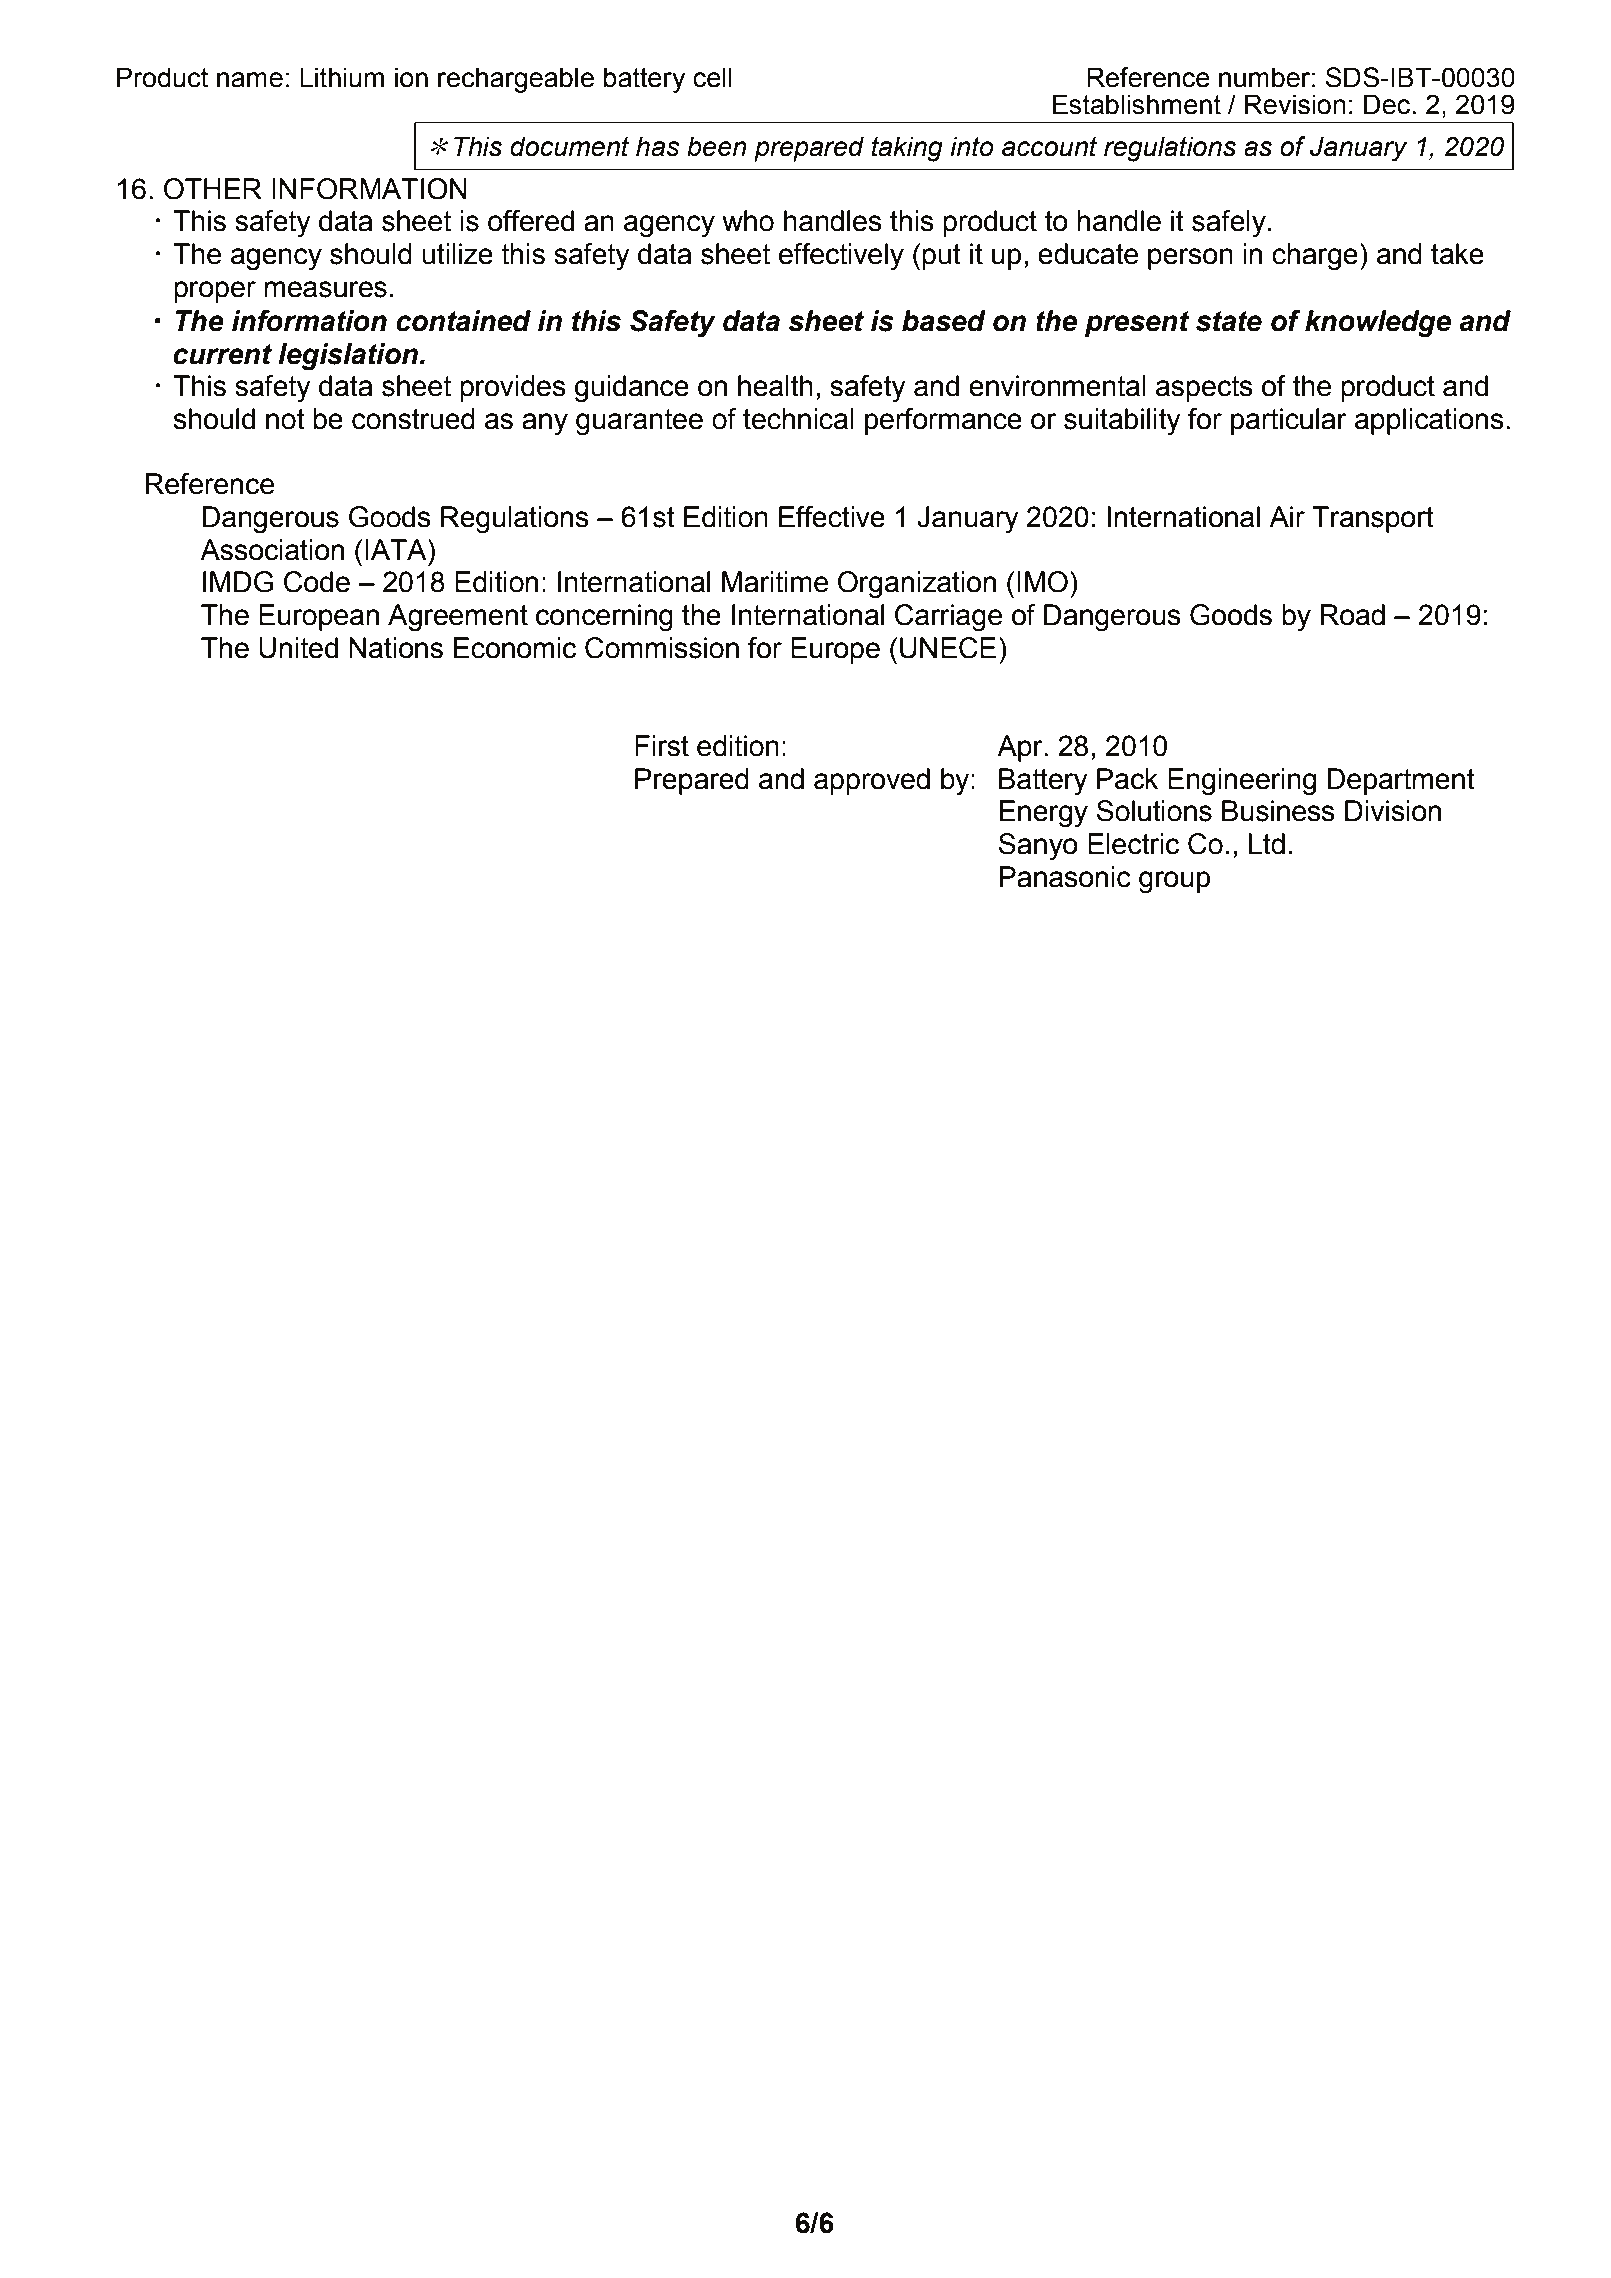  I want to click on First, so click(662, 746).
